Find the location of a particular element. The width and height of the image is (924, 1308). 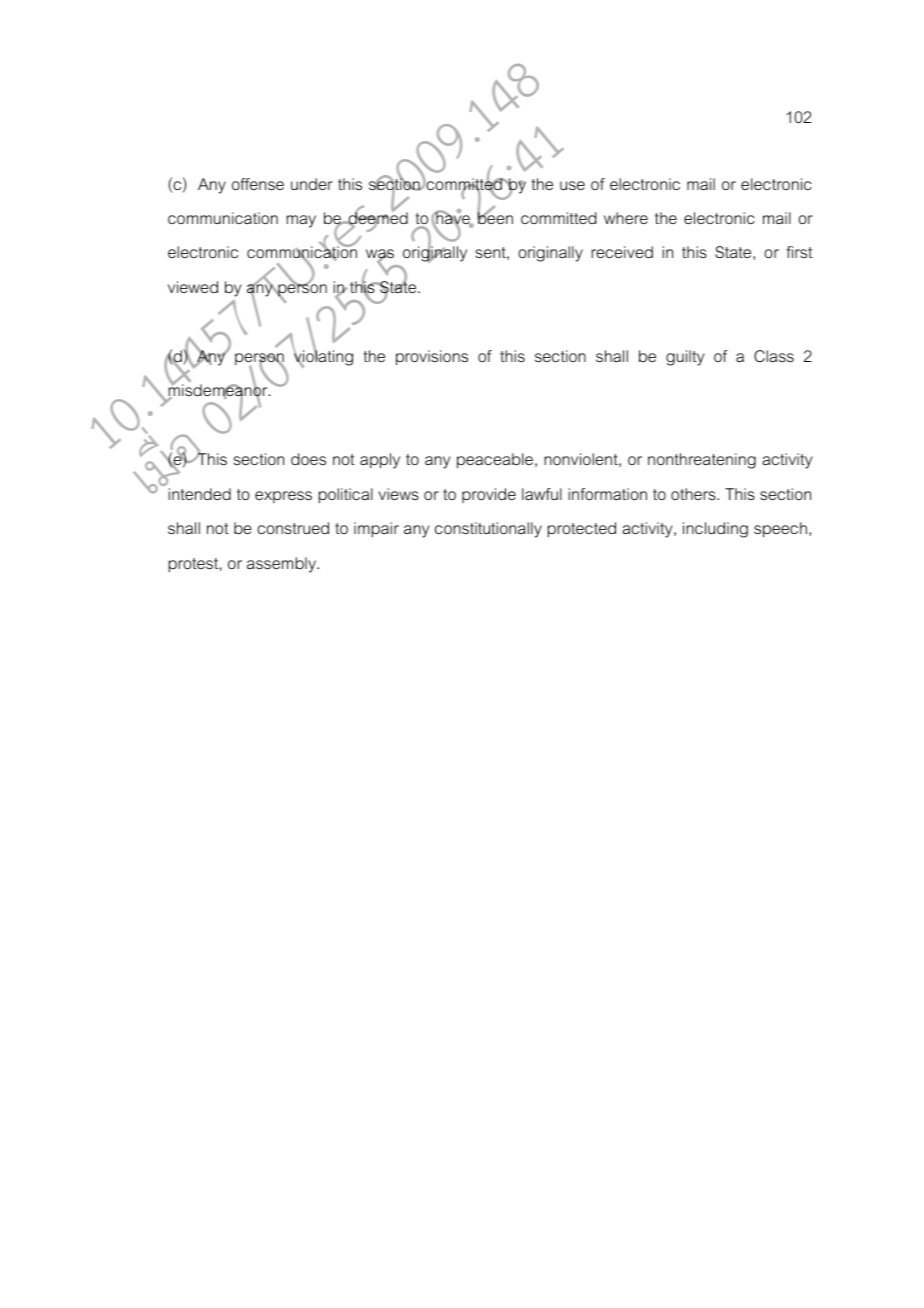

been is located at coordinates (495, 217).
